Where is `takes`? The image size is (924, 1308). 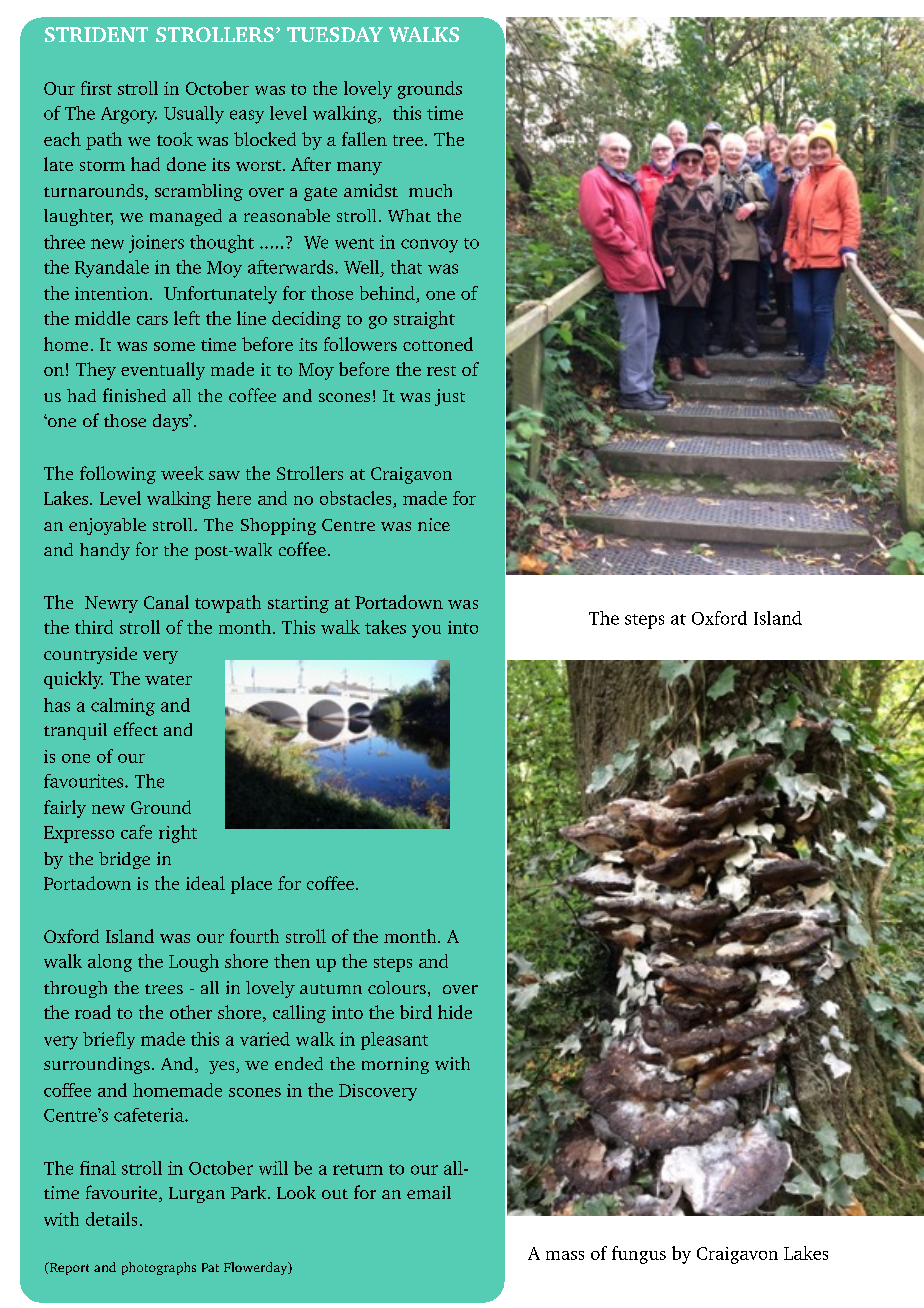
takes is located at coordinates (385, 627).
